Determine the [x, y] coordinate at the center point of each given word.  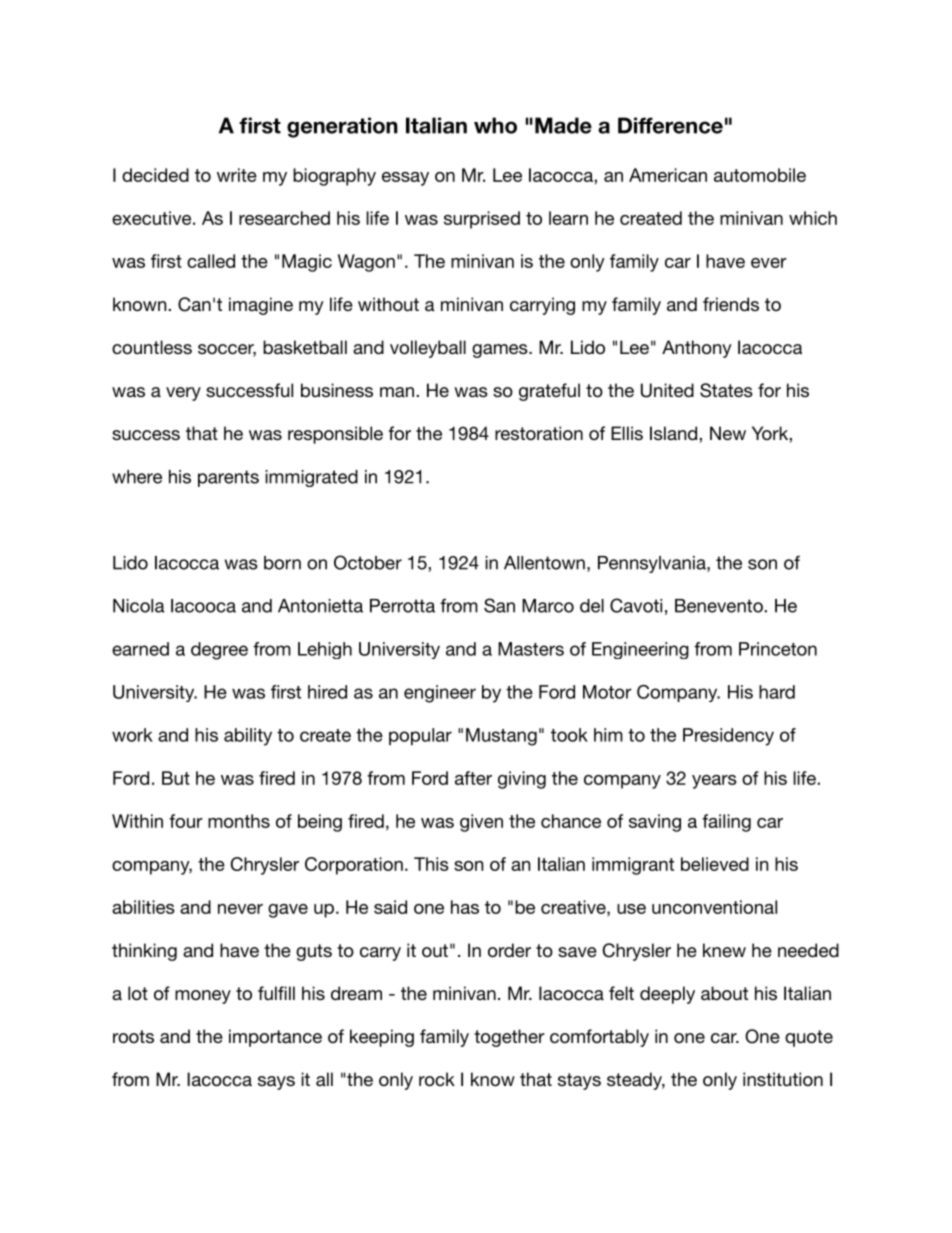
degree [219, 651]
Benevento [720, 606]
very [183, 394]
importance [275, 1038]
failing [726, 823]
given [481, 823]
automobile [760, 175]
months [239, 821]
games [501, 351]
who [495, 125]
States [726, 390]
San [499, 605]
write [237, 175]
